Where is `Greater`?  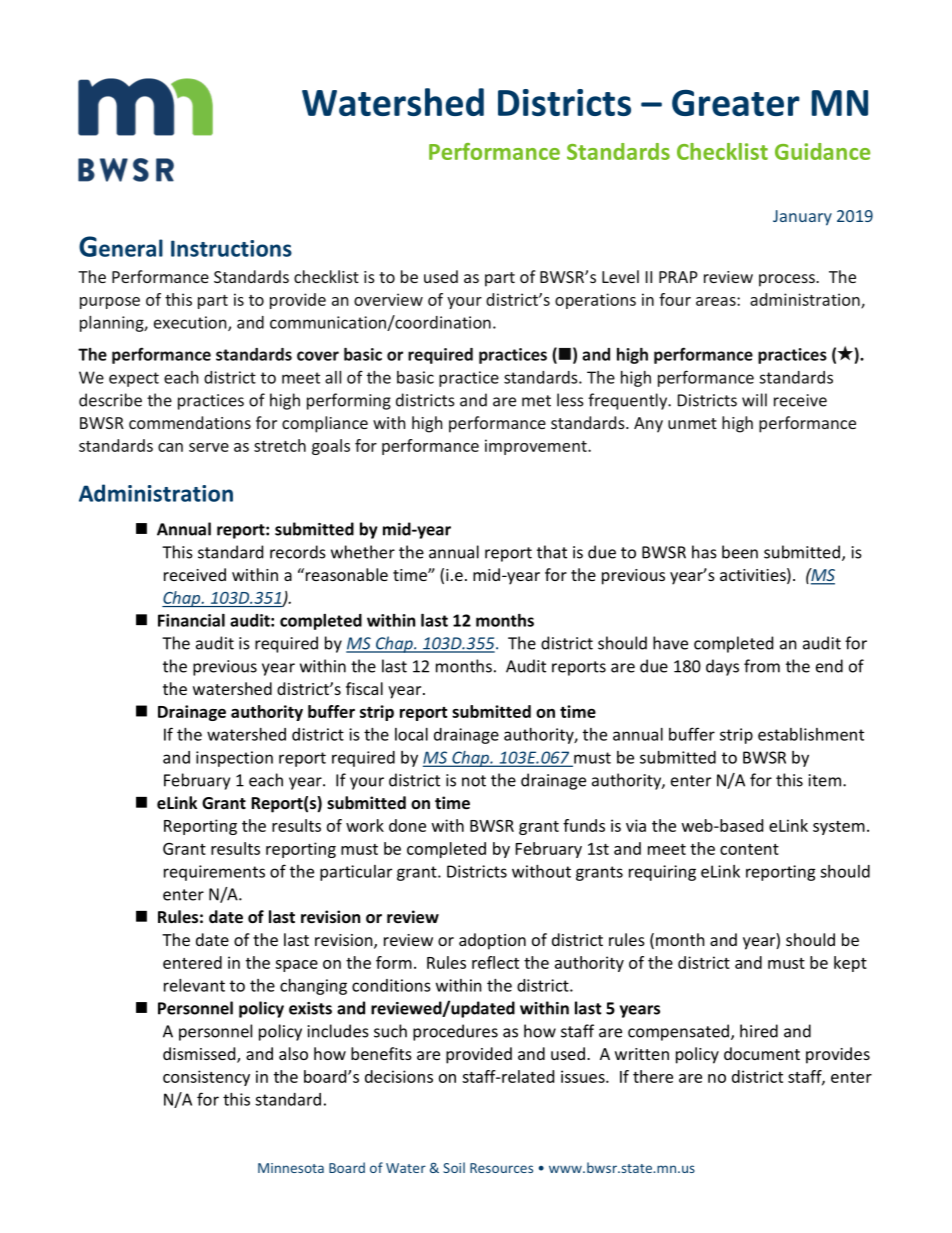
Greater is located at coordinates (736, 102).
